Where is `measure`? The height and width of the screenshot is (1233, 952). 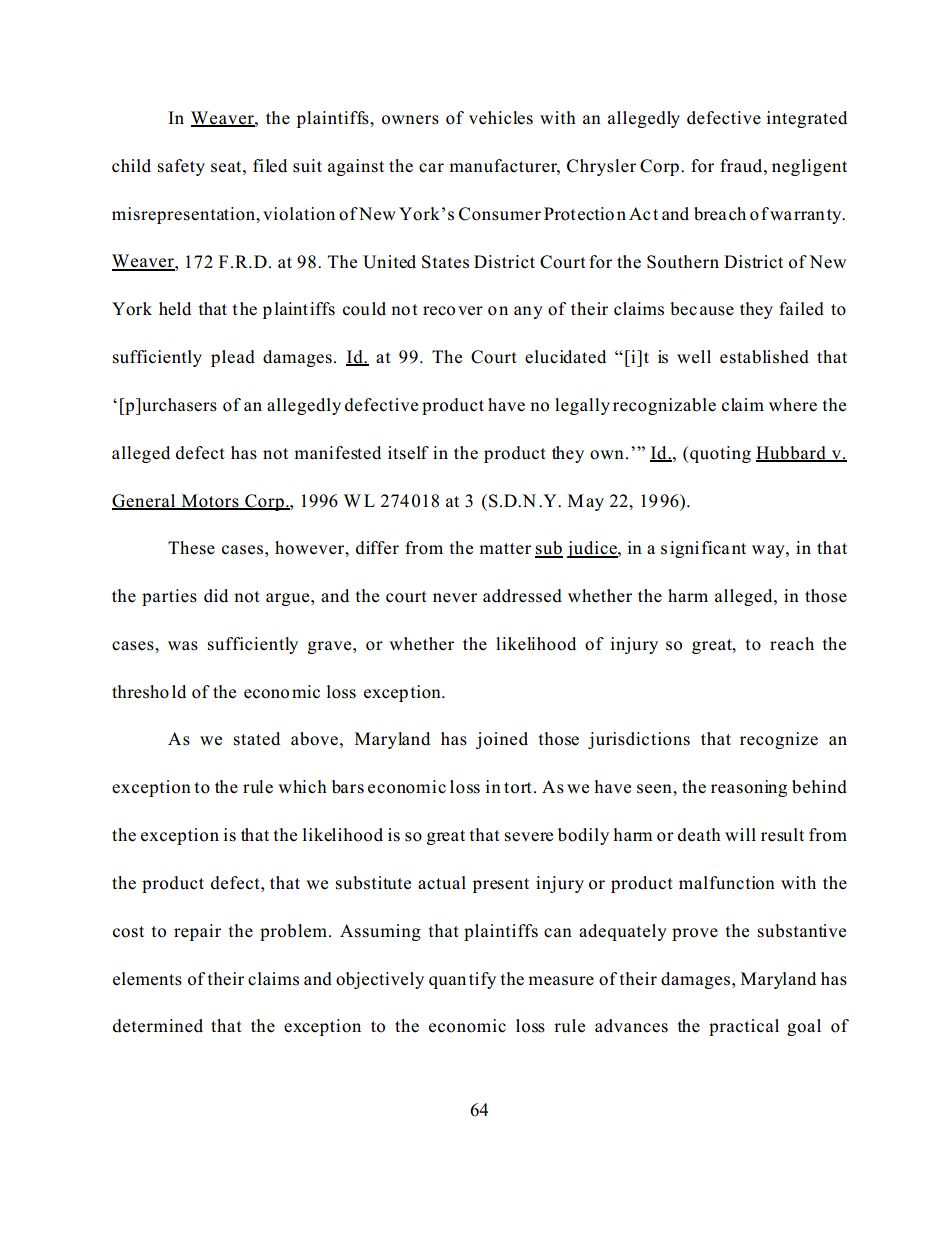
measure is located at coordinates (561, 981).
